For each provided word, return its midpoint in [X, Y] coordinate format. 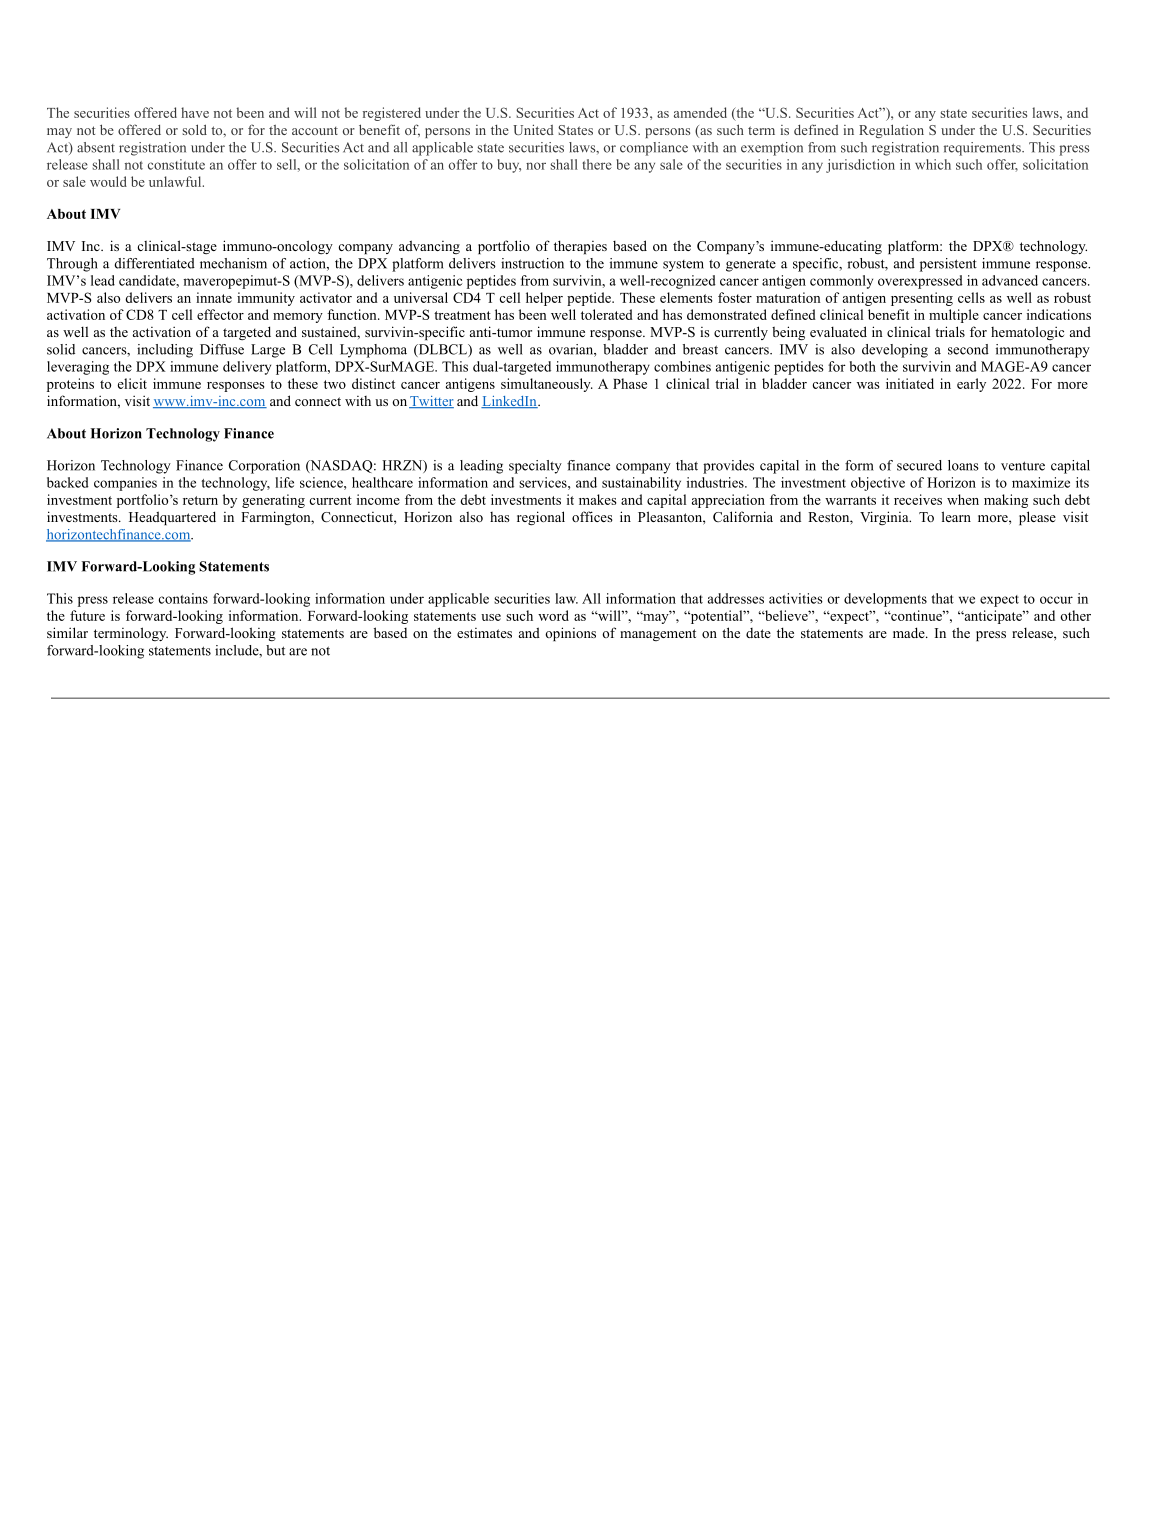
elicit [132, 383]
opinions [570, 634]
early [971, 385]
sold [195, 129]
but [275, 650]
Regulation [891, 131]
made [910, 632]
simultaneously [547, 385]
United [533, 129]
